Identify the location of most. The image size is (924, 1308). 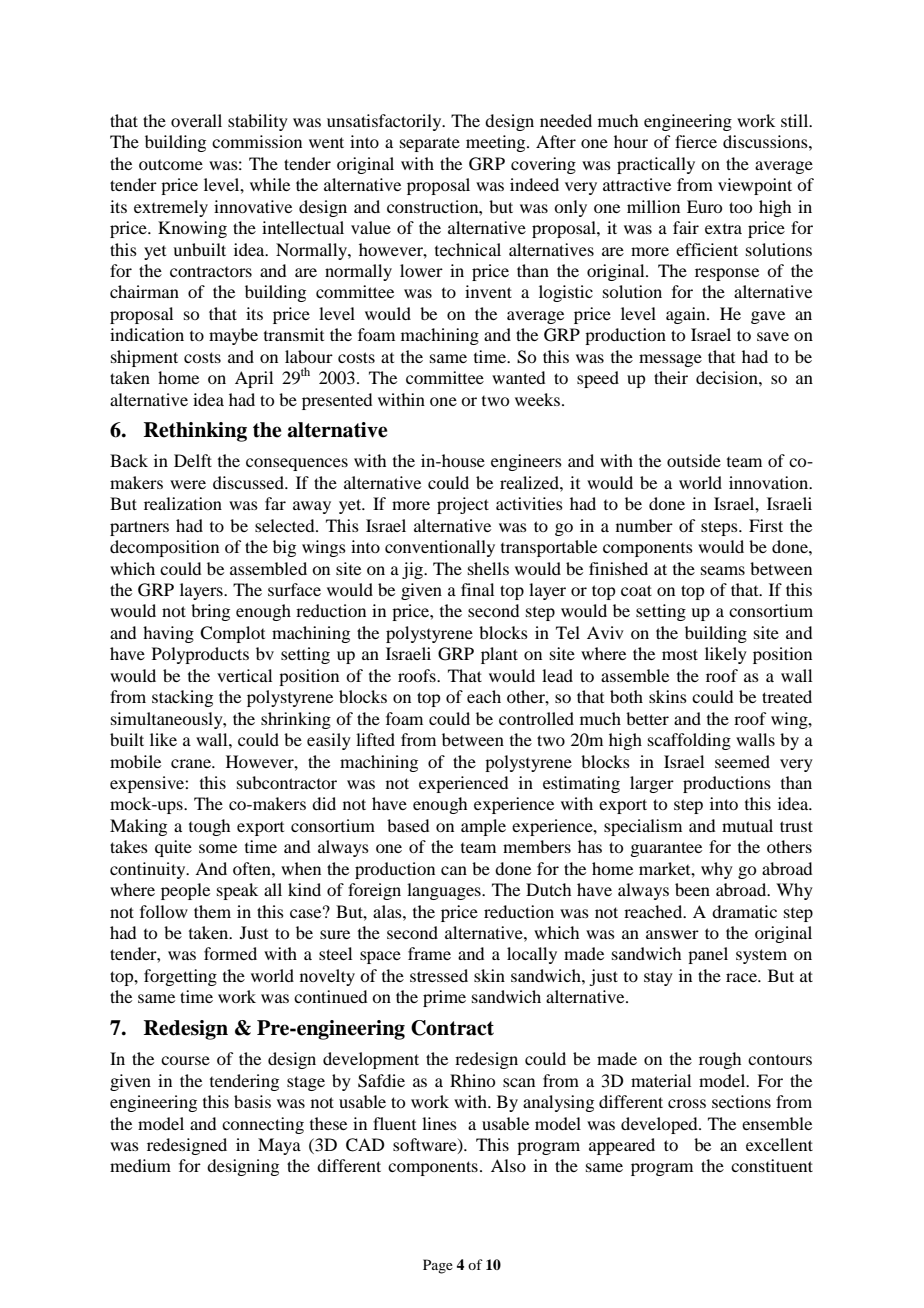
(680, 654).
